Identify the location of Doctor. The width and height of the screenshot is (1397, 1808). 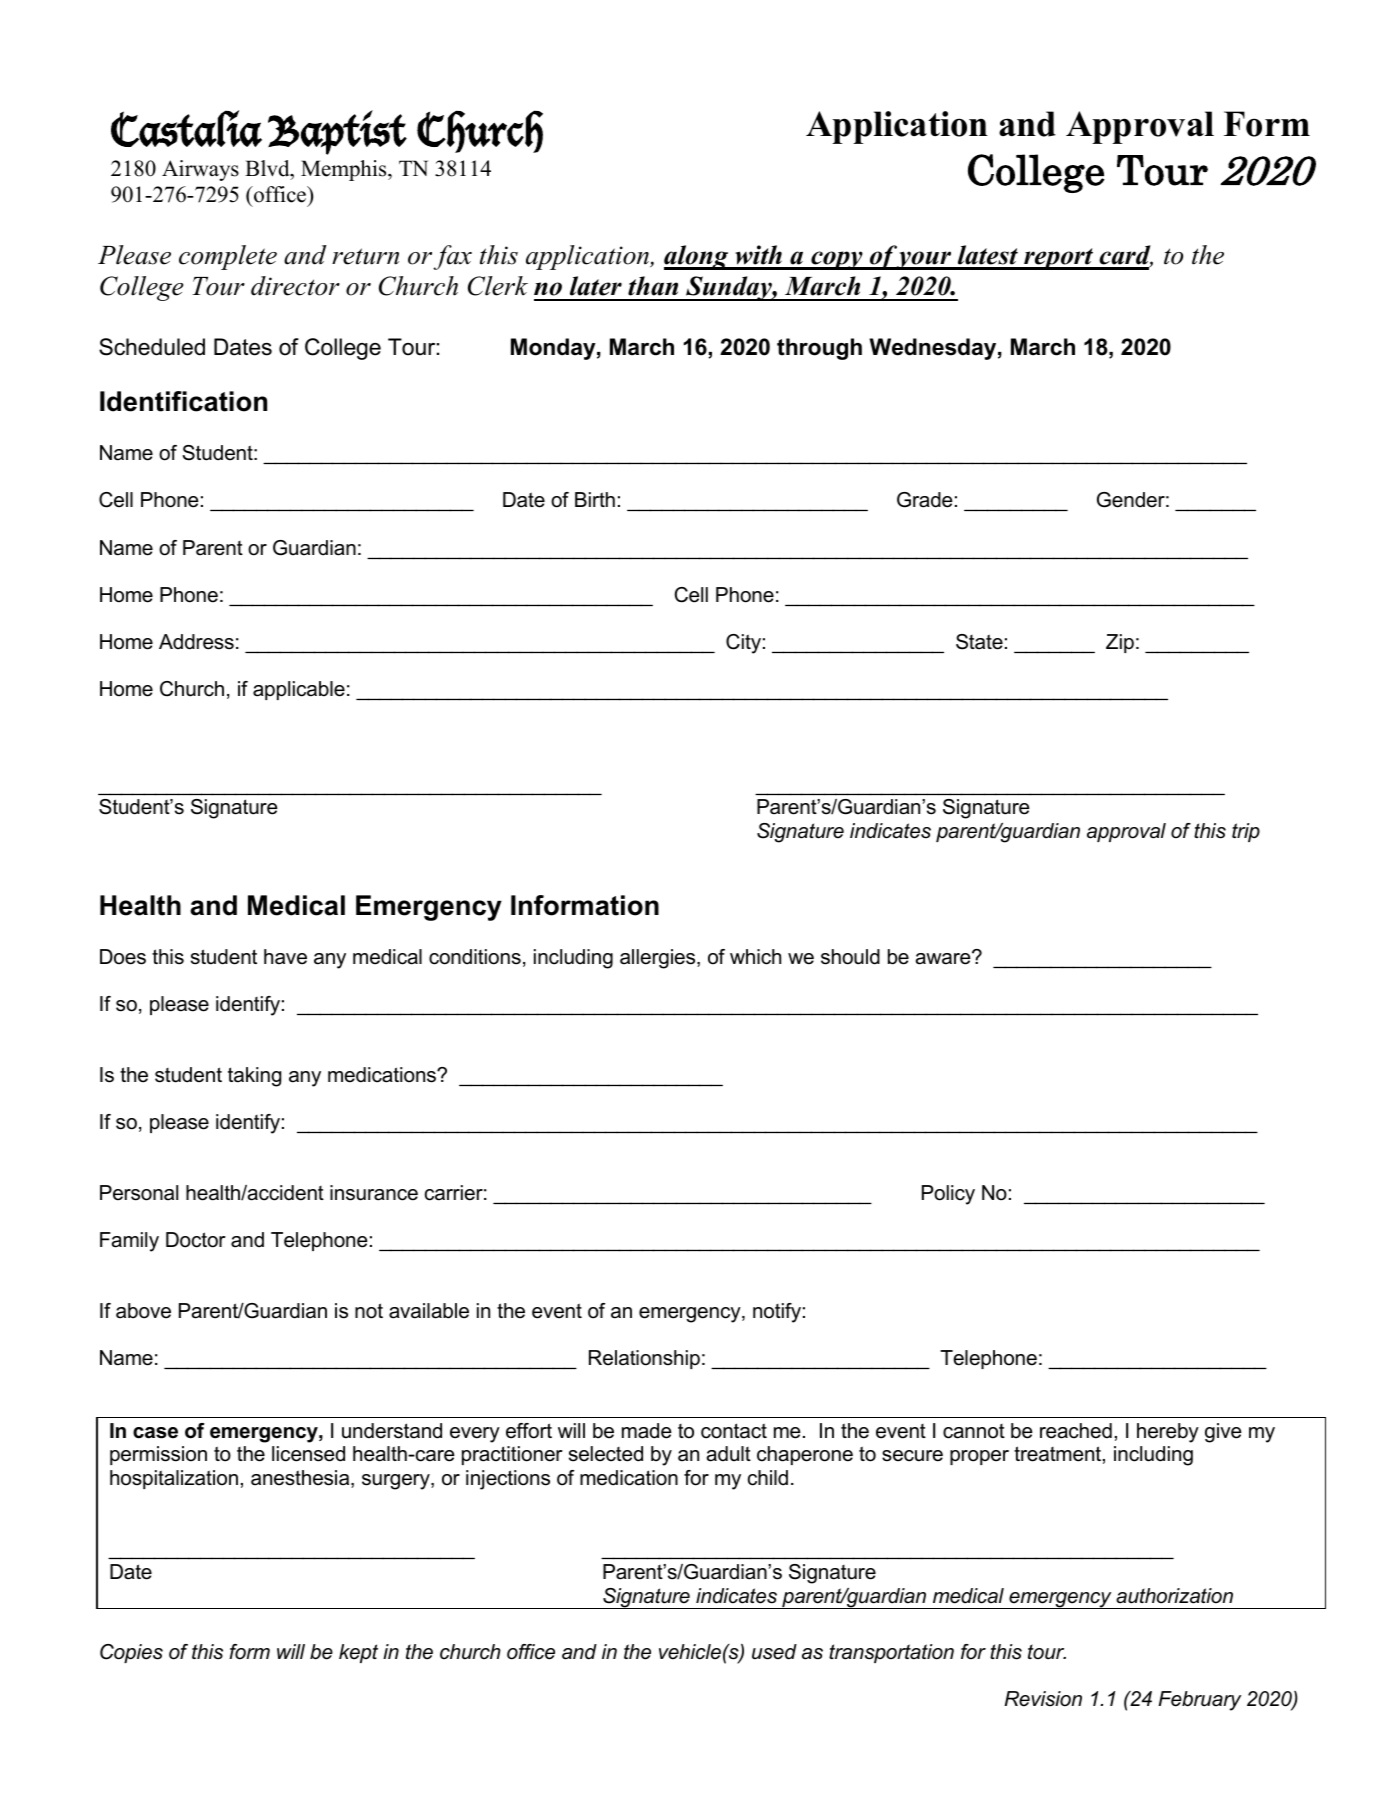
(196, 1240).
